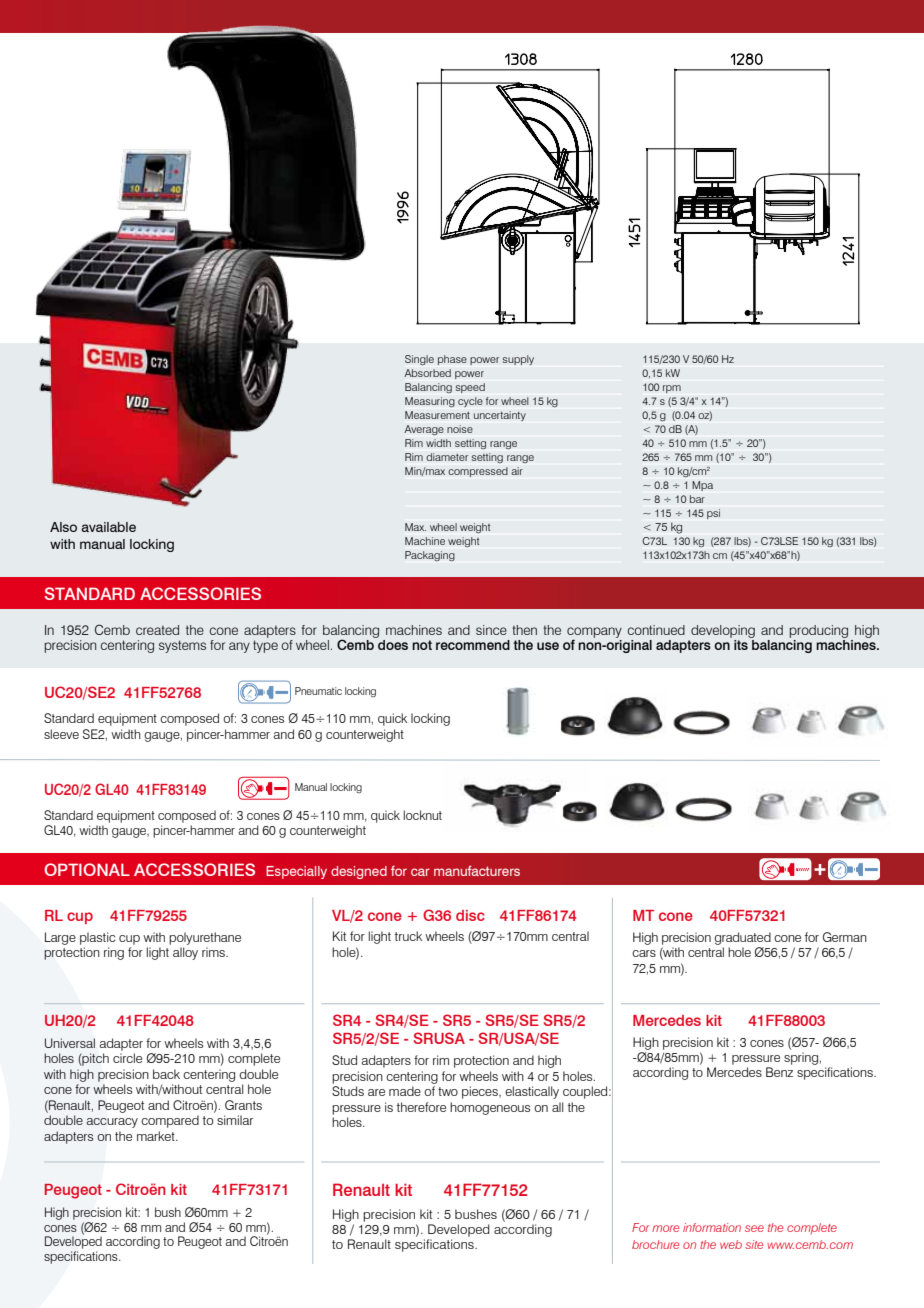 Image resolution: width=924 pixels, height=1308 pixels. What do you see at coordinates (742, 938) in the screenshot?
I see `graduated` at bounding box center [742, 938].
